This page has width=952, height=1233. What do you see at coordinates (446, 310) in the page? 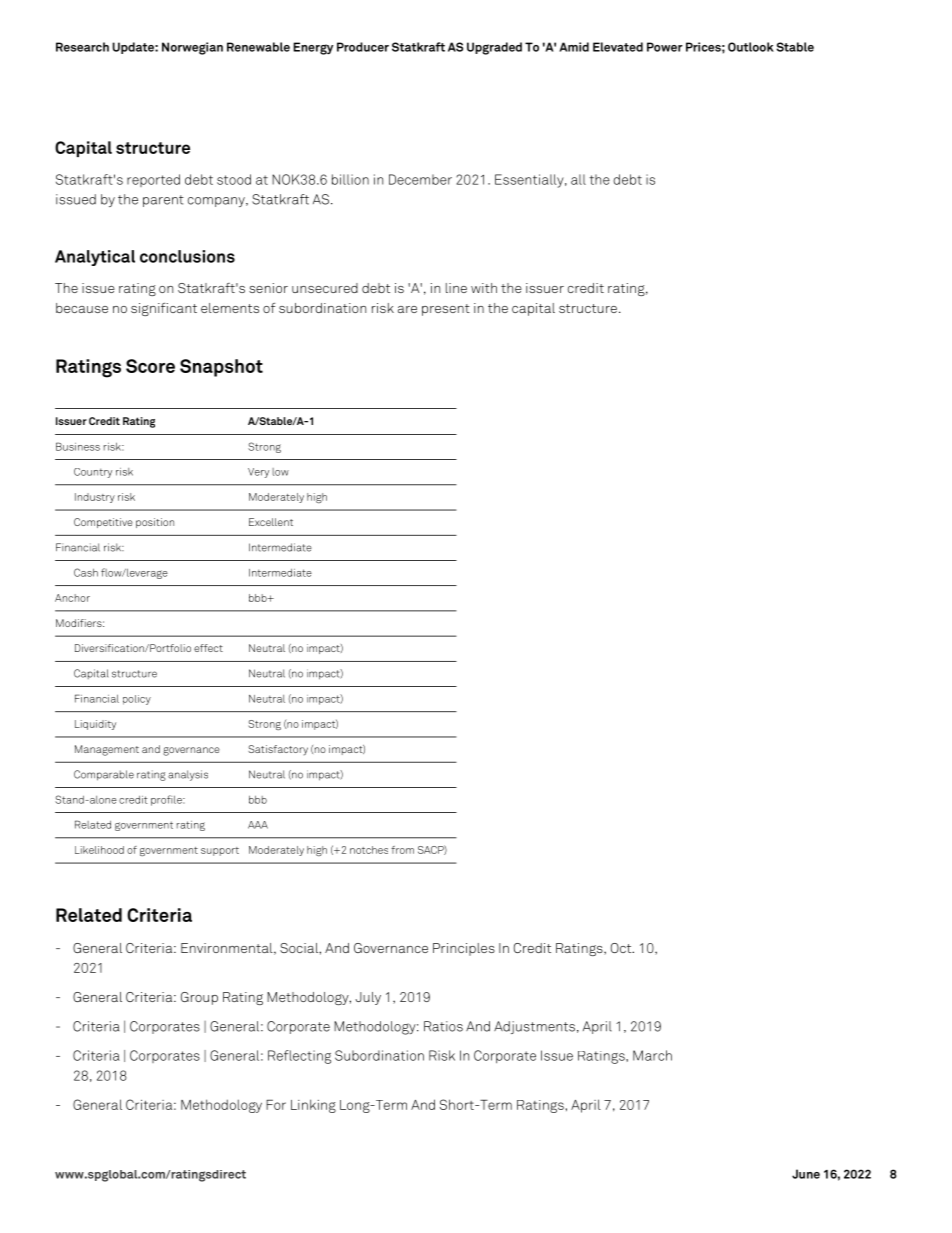
I see `present` at bounding box center [446, 310].
